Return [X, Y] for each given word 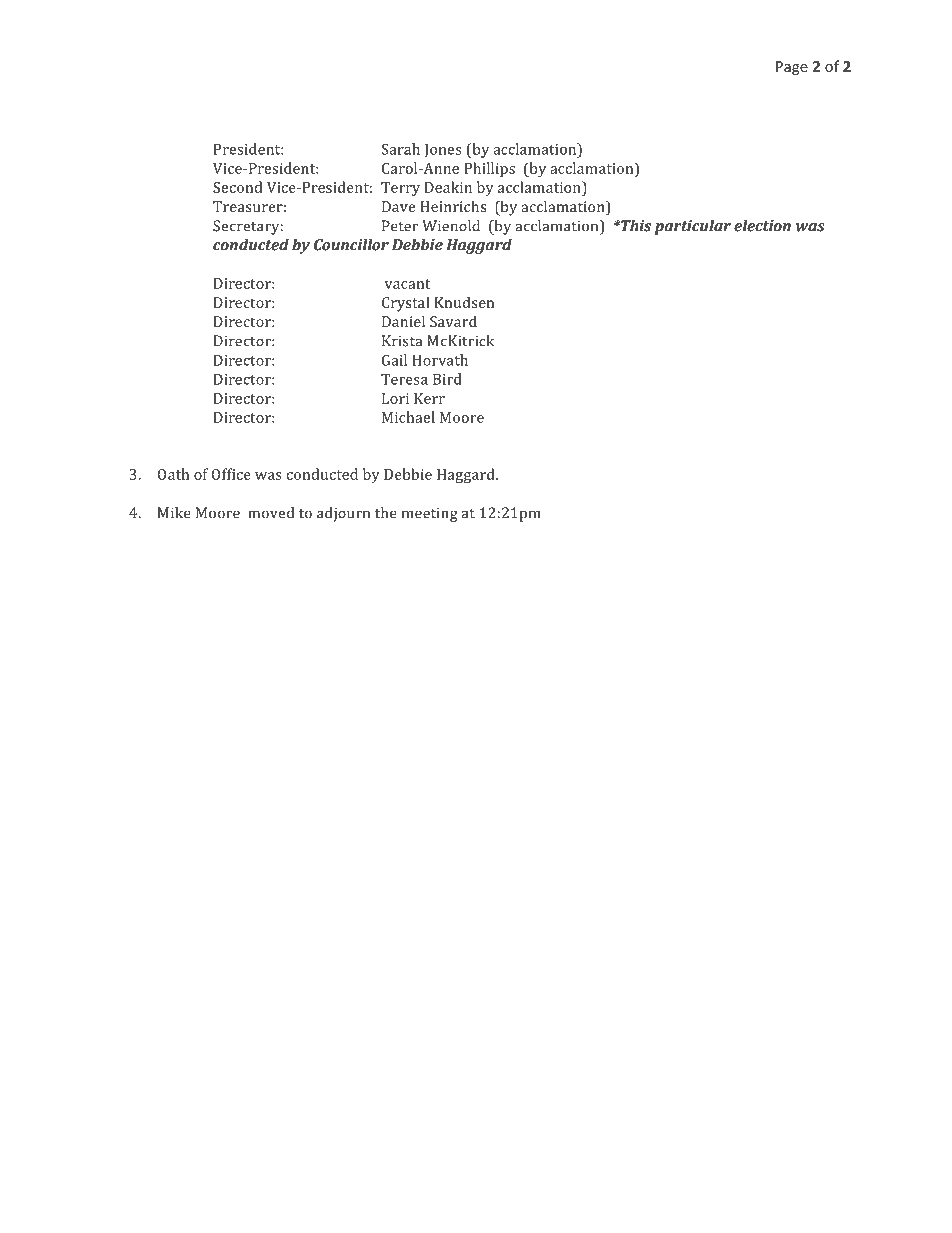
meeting [430, 514]
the [386, 513]
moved [271, 513]
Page [792, 68]
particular [693, 227]
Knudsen [464, 302]
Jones [443, 151]
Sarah [401, 149]
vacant [408, 284]
